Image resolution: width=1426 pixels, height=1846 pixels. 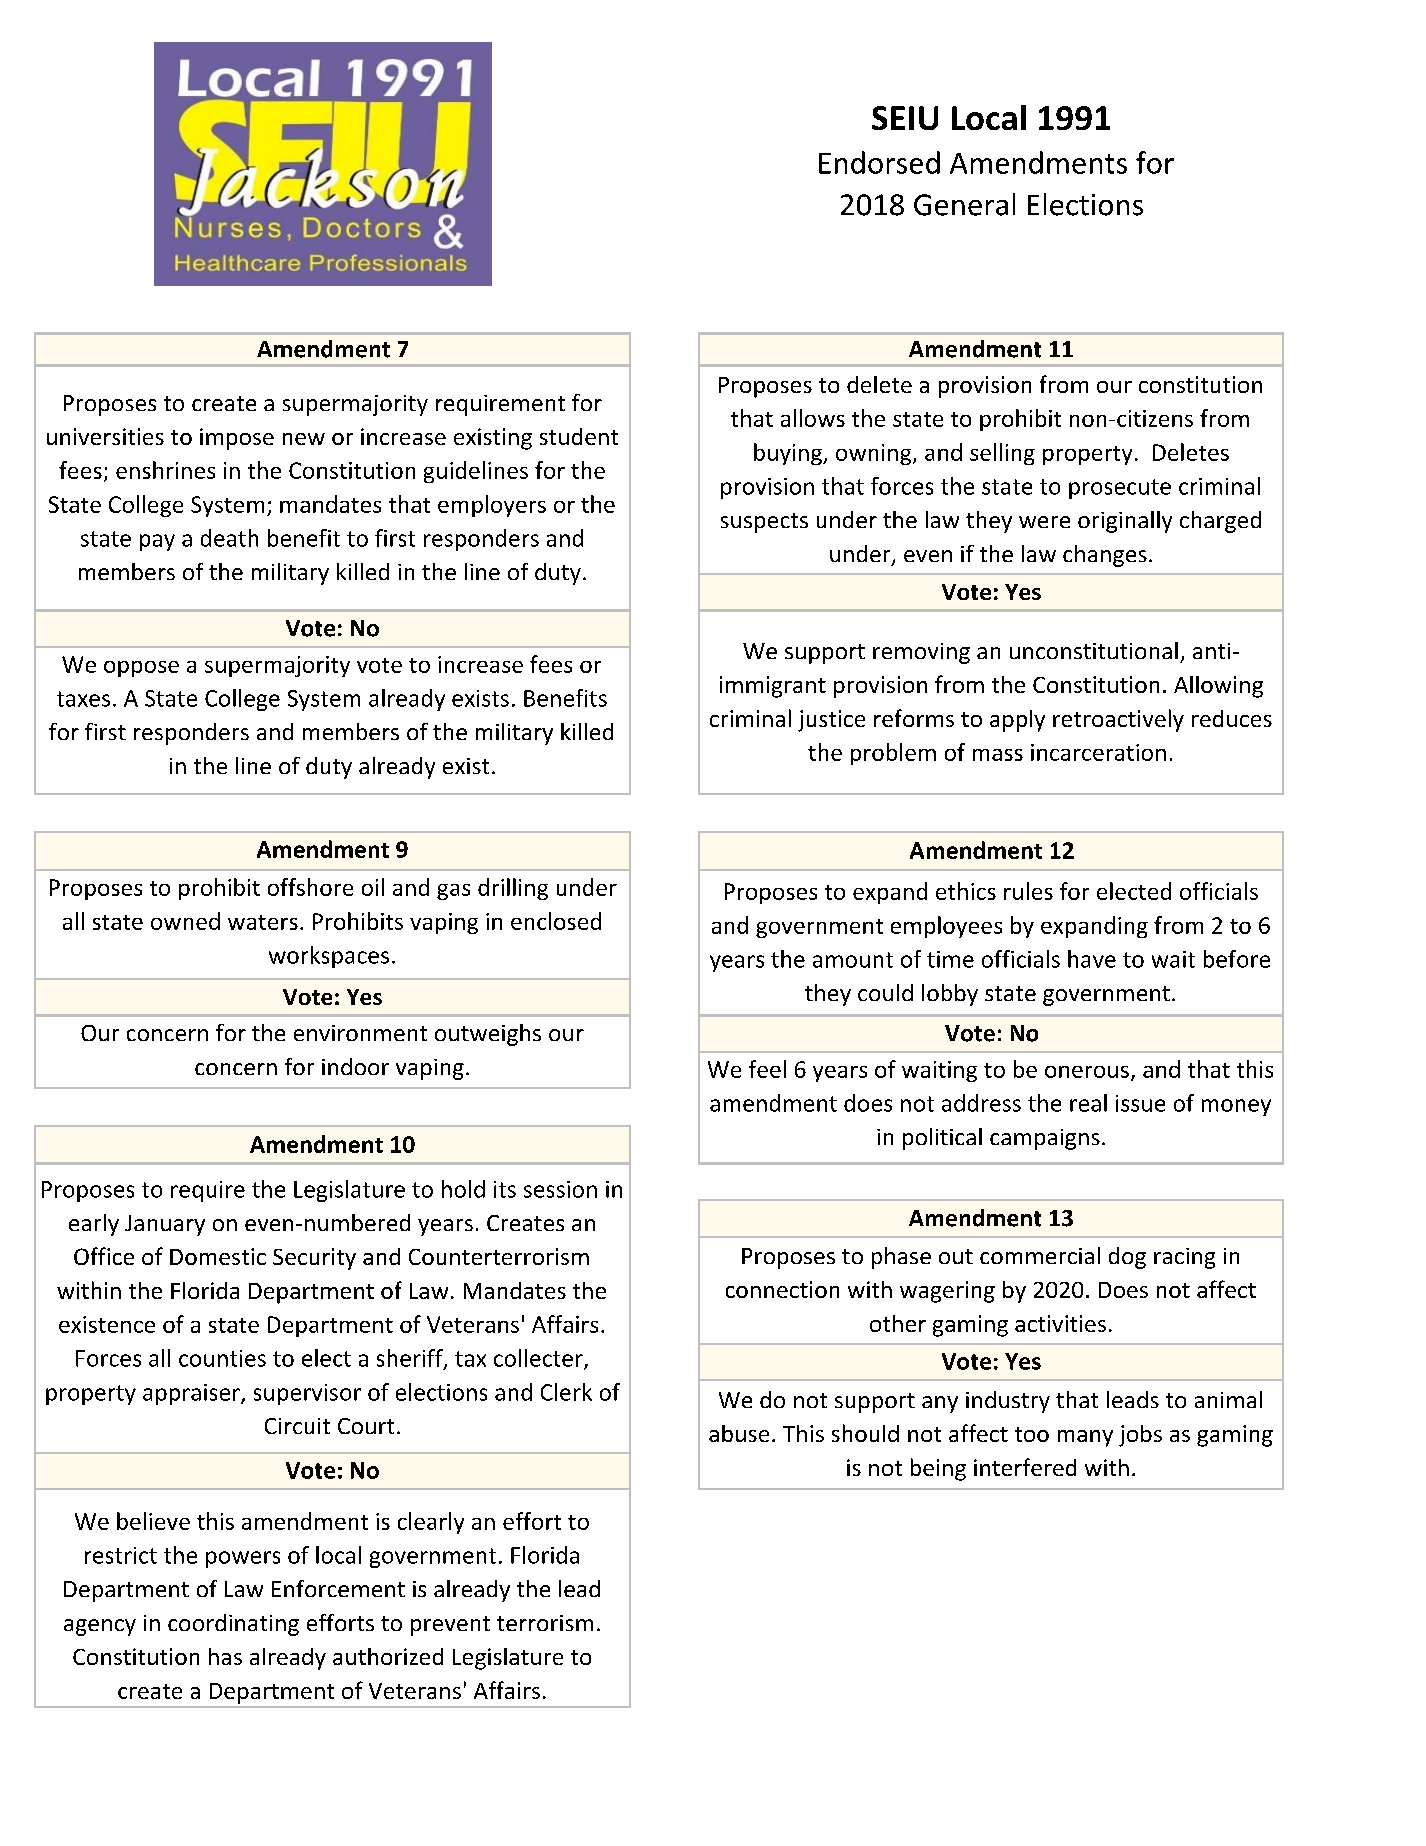 What do you see at coordinates (964, 204) in the screenshot?
I see `General` at bounding box center [964, 204].
